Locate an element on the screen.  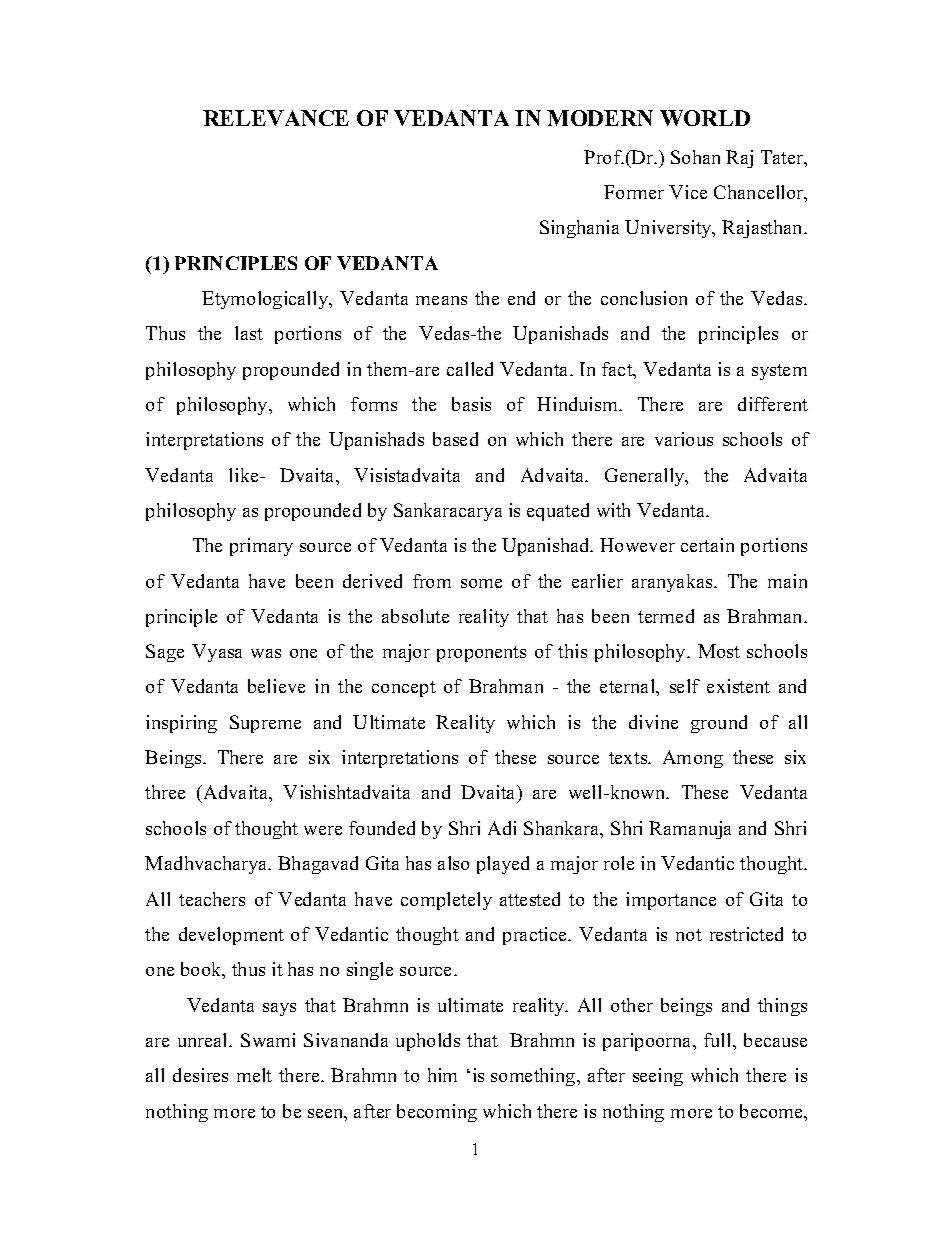
MODERN is located at coordinates (600, 118).
